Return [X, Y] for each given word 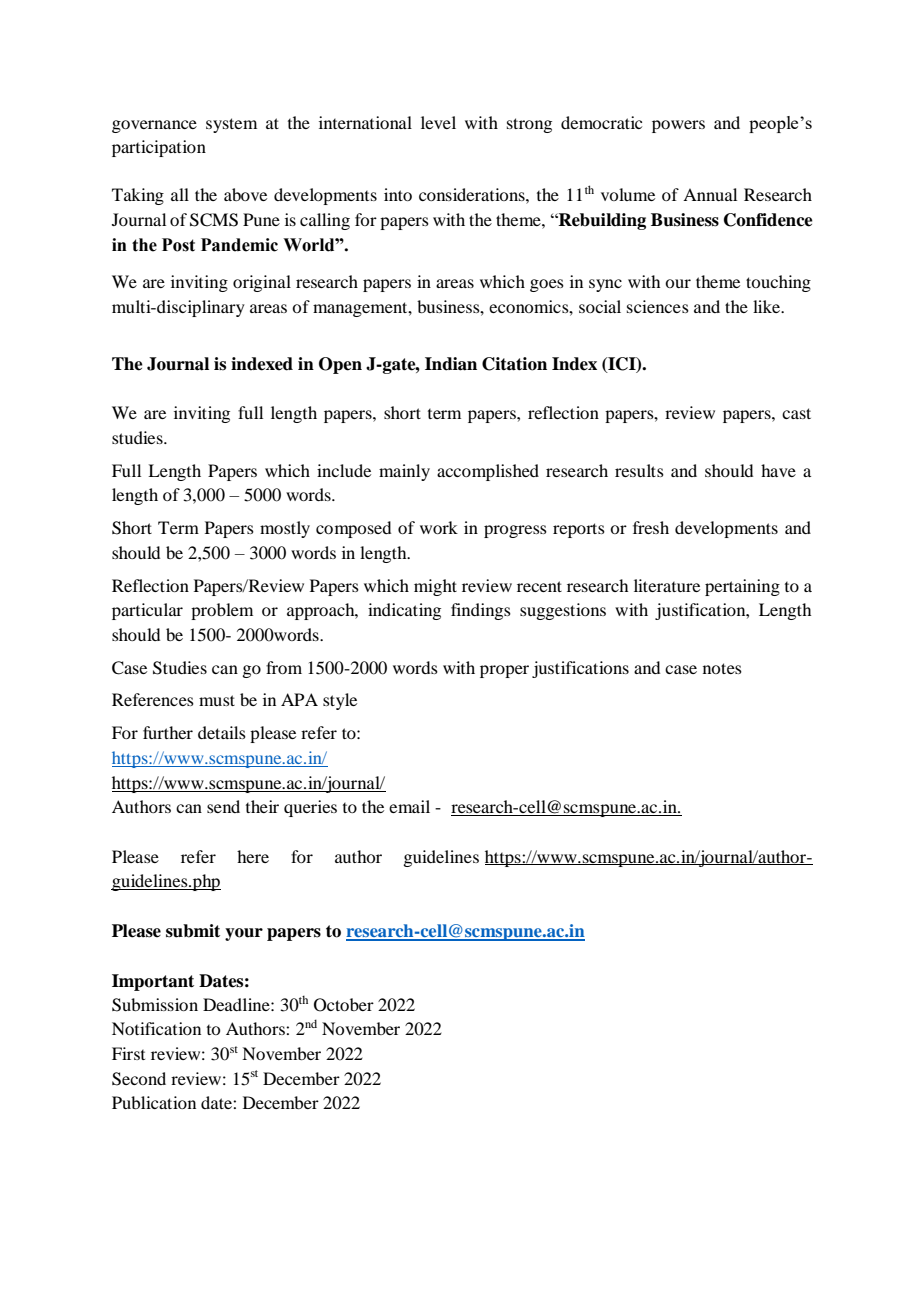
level [438, 122]
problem [222, 611]
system [231, 125]
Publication [154, 1102]
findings [481, 611]
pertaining [742, 587]
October [344, 1005]
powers [678, 126]
